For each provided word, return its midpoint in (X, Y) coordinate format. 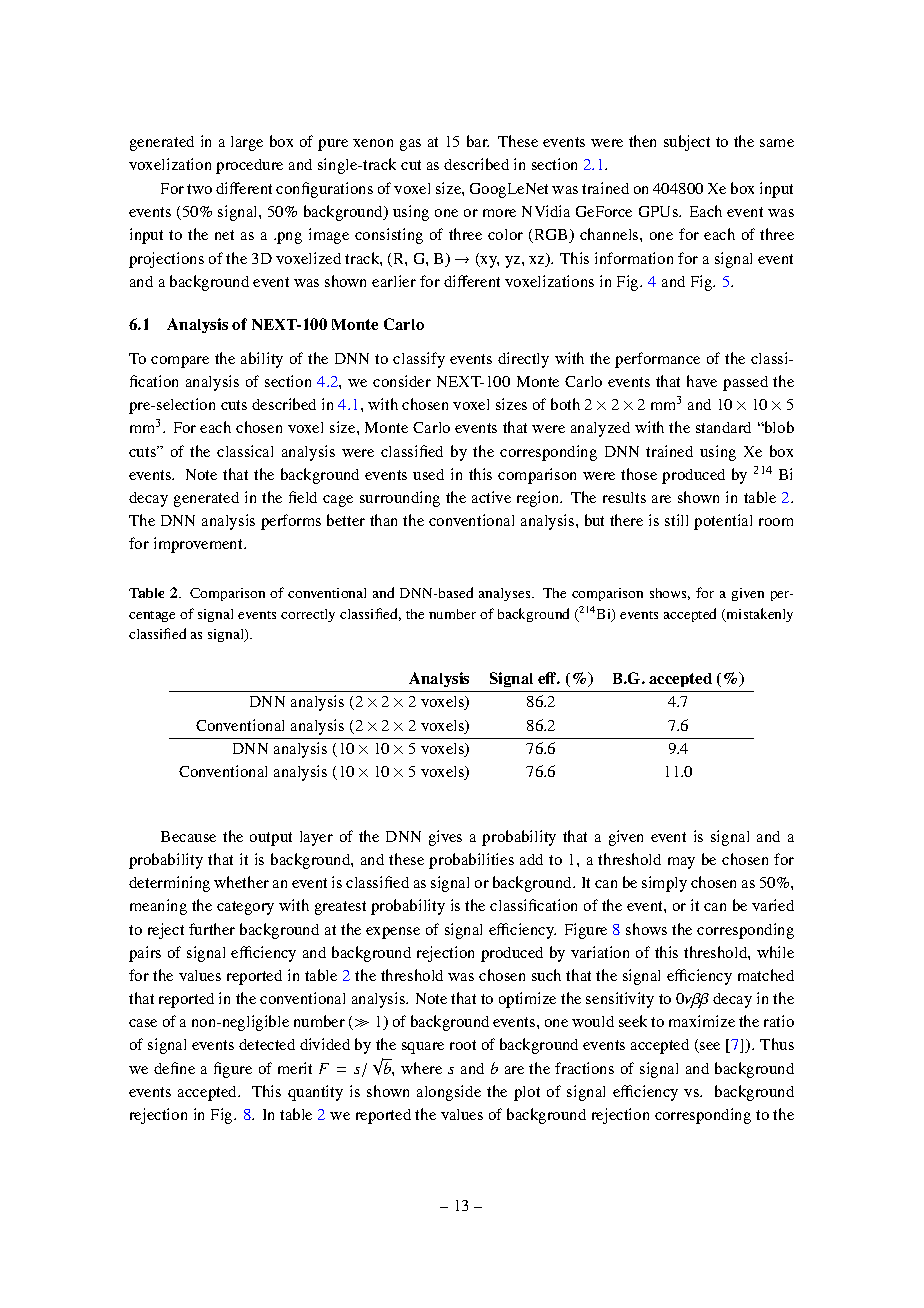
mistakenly (759, 615)
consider (402, 381)
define (174, 1068)
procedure (249, 166)
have (702, 381)
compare (180, 362)
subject (687, 143)
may (681, 863)
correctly (308, 615)
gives (445, 838)
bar (478, 141)
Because (188, 836)
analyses (506, 594)
